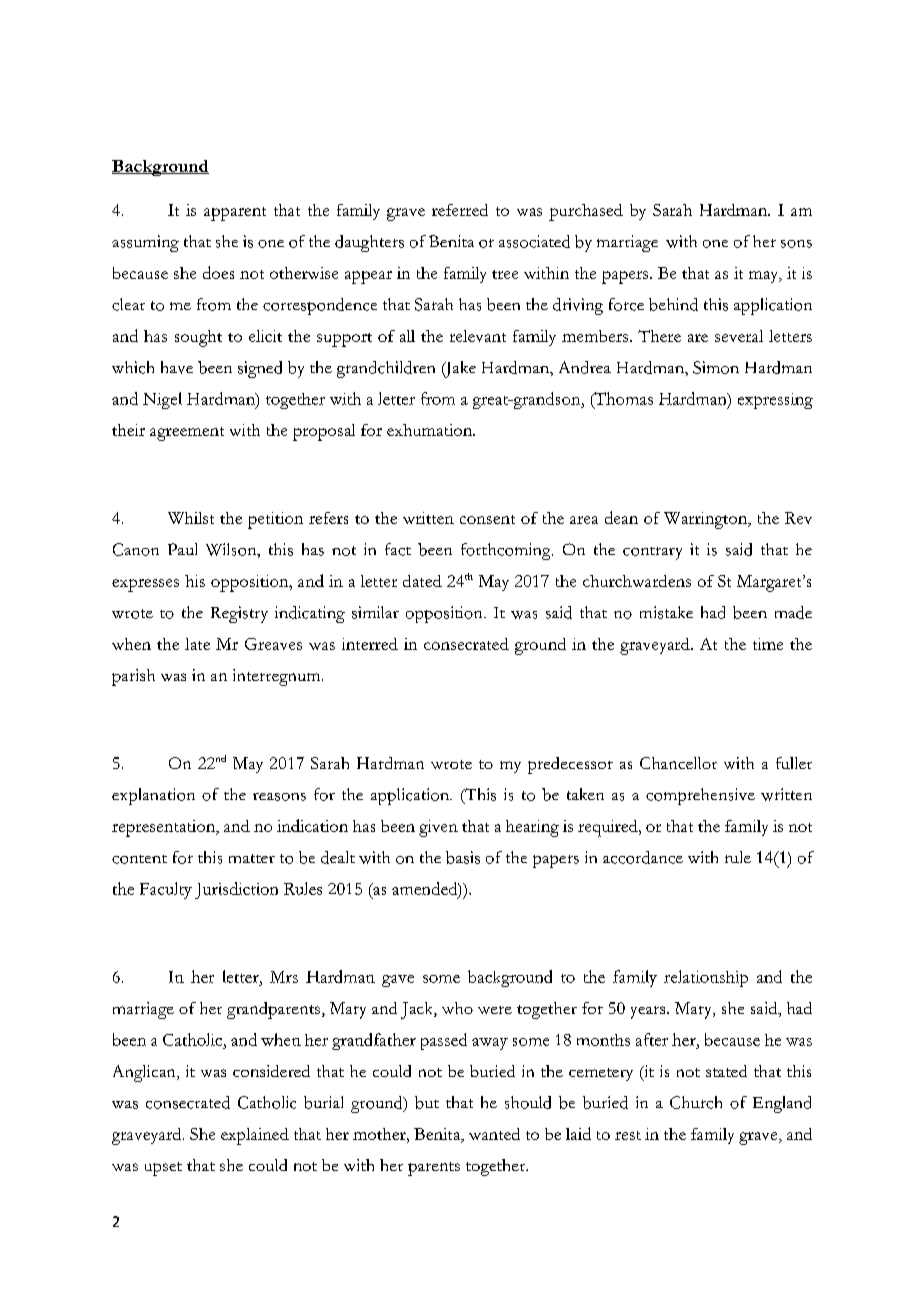 The image size is (924, 1308). Describe the element at coordinates (460, 210) in the document. I see `referred` at that location.
